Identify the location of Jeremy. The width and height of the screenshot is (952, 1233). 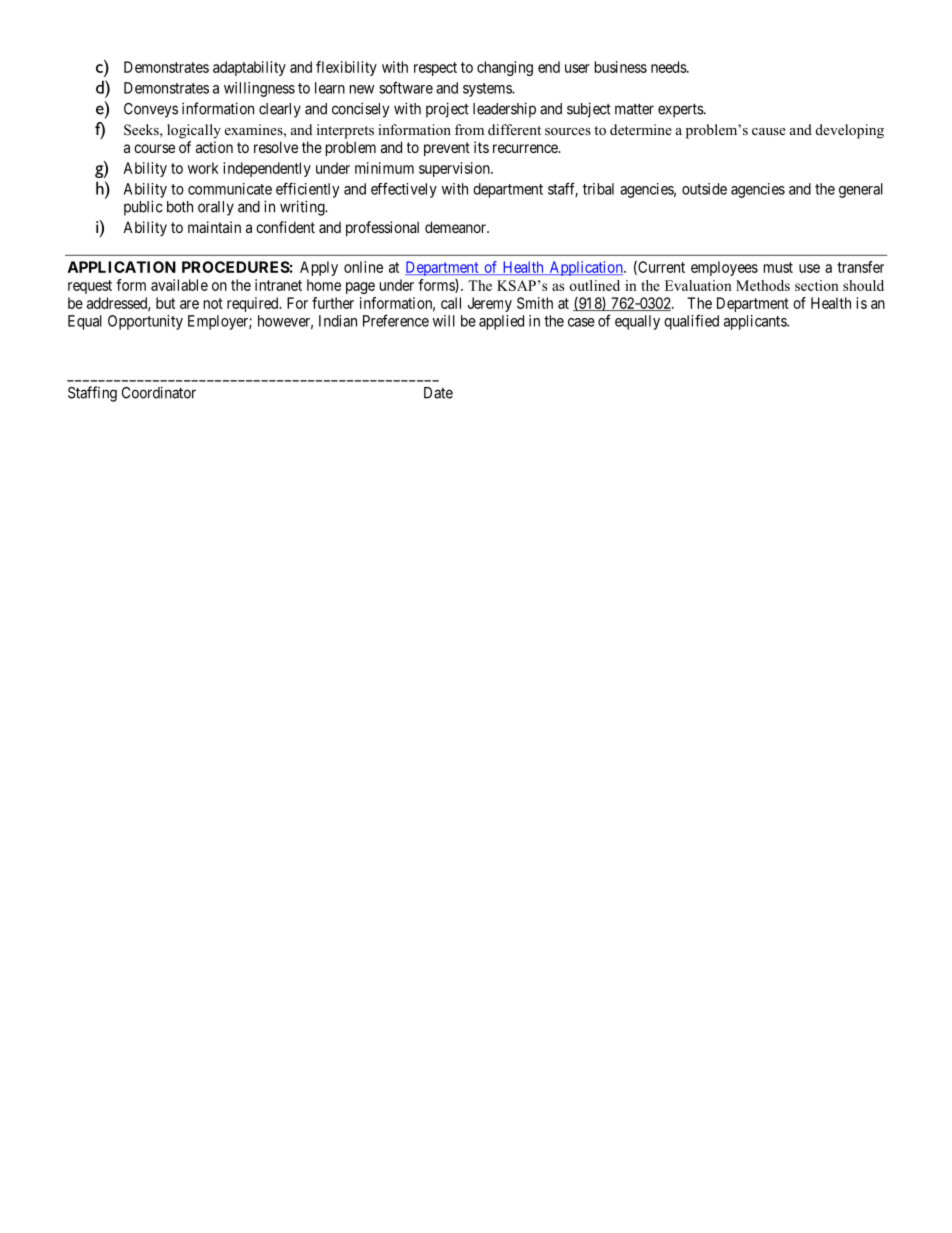
(490, 304).
